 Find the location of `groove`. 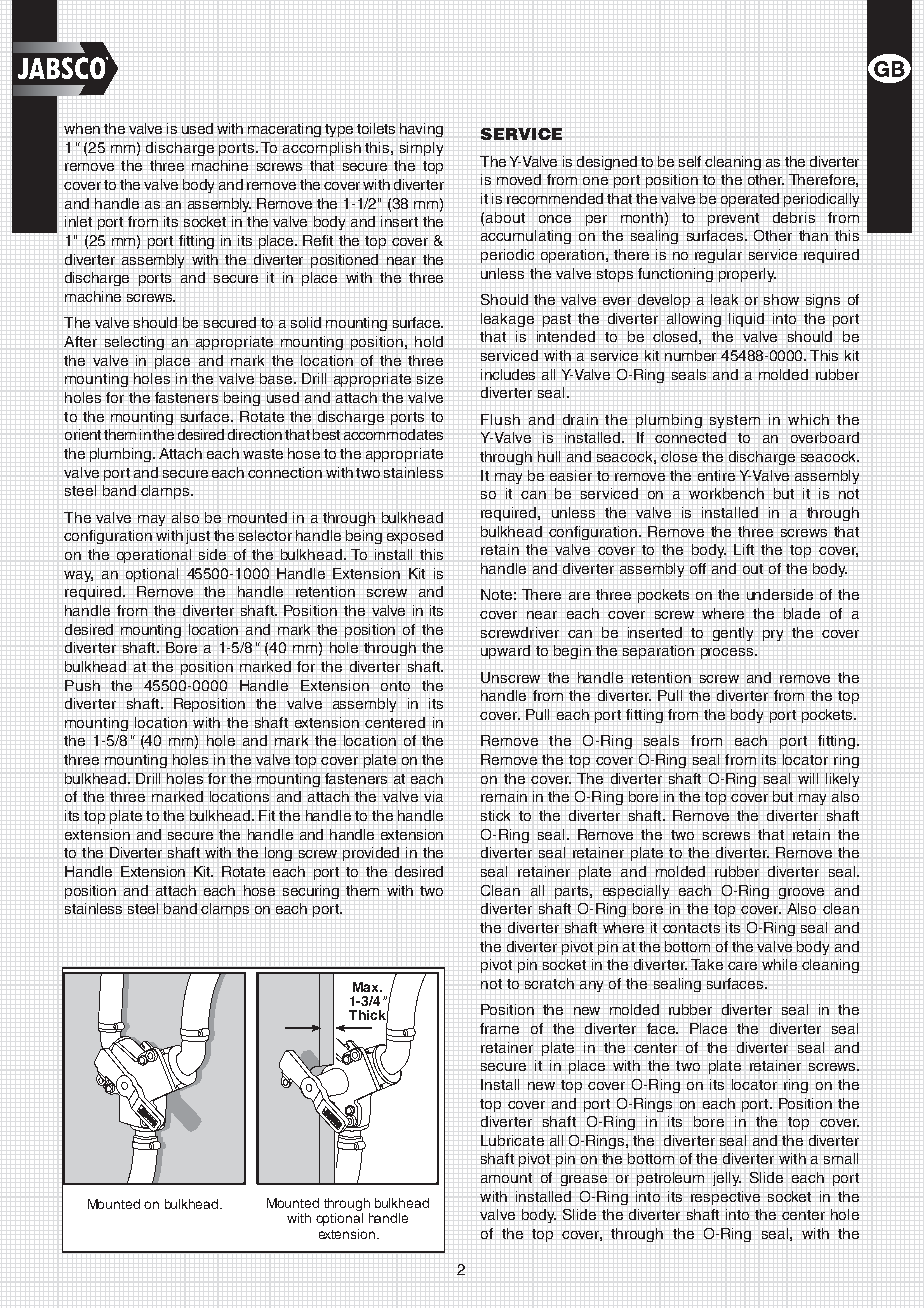

groove is located at coordinates (801, 893).
